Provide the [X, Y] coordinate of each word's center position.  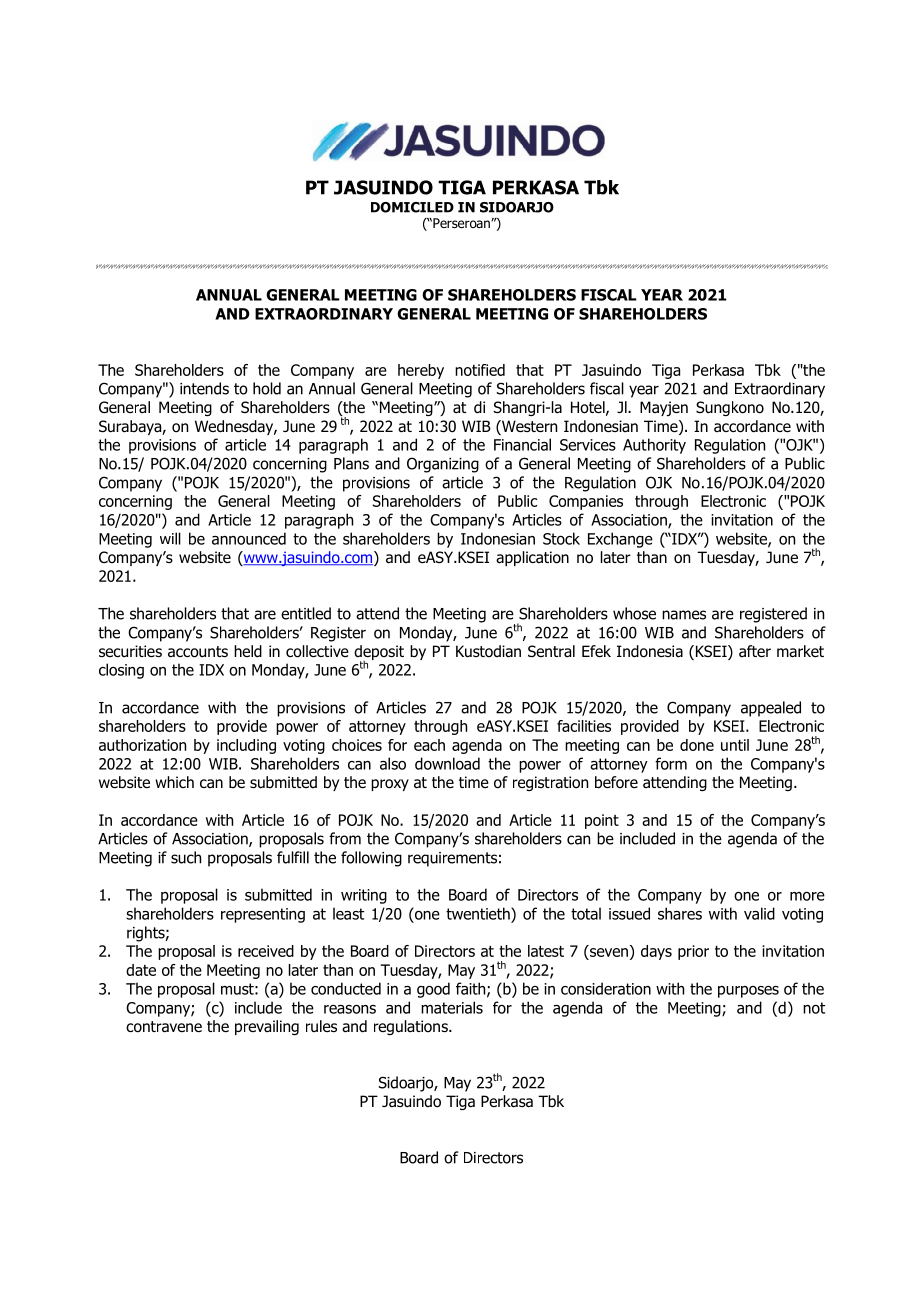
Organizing [443, 465]
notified [480, 370]
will [170, 538]
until [735, 745]
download [447, 763]
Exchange [620, 540]
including [246, 746]
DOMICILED [412, 207]
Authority [654, 446]
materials [452, 1007]
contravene [164, 1027]
